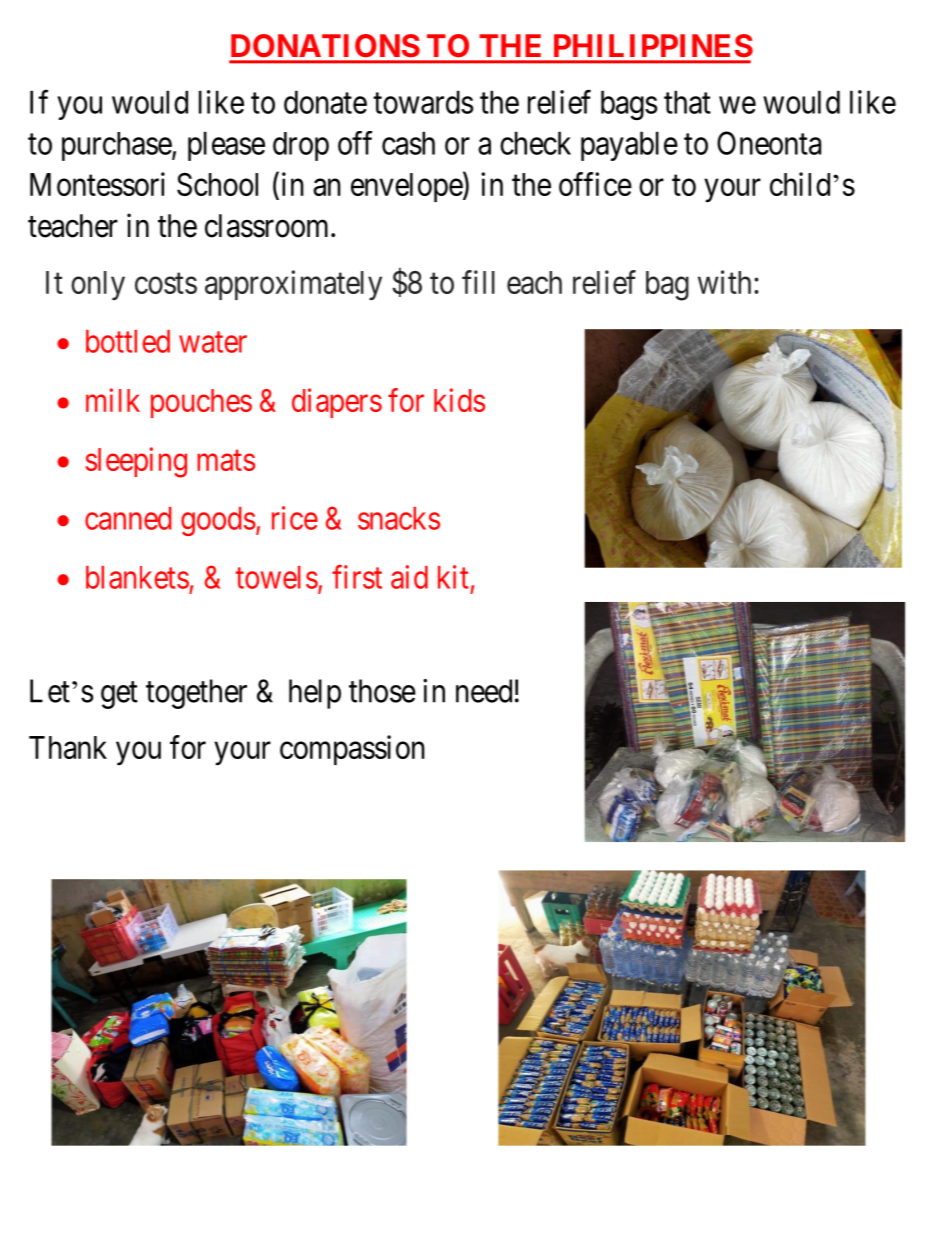 This page has width=952, height=1233. Describe the element at coordinates (128, 518) in the page. I see `canned` at that location.
